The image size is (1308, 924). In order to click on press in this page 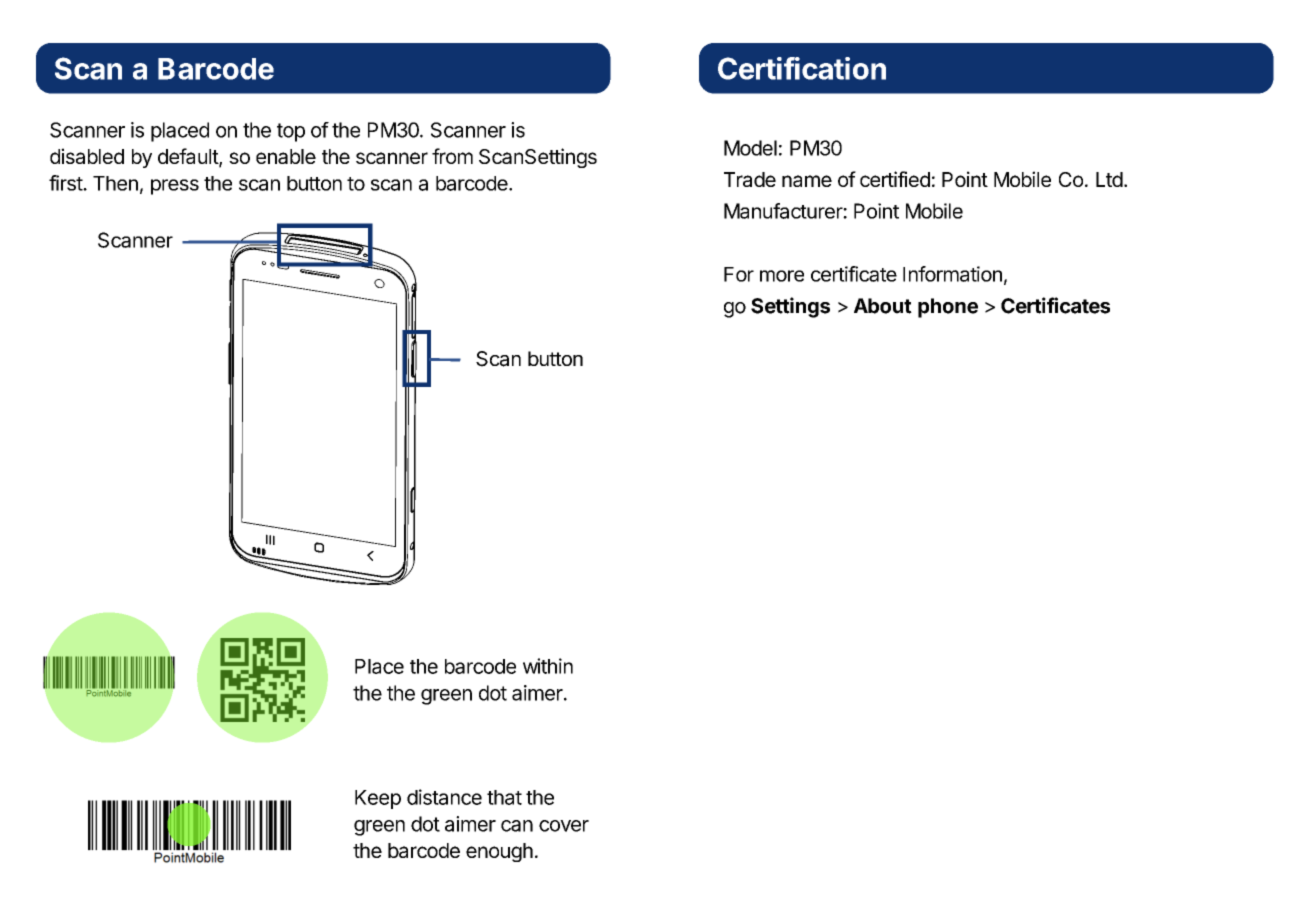, I will do `click(175, 187)`.
